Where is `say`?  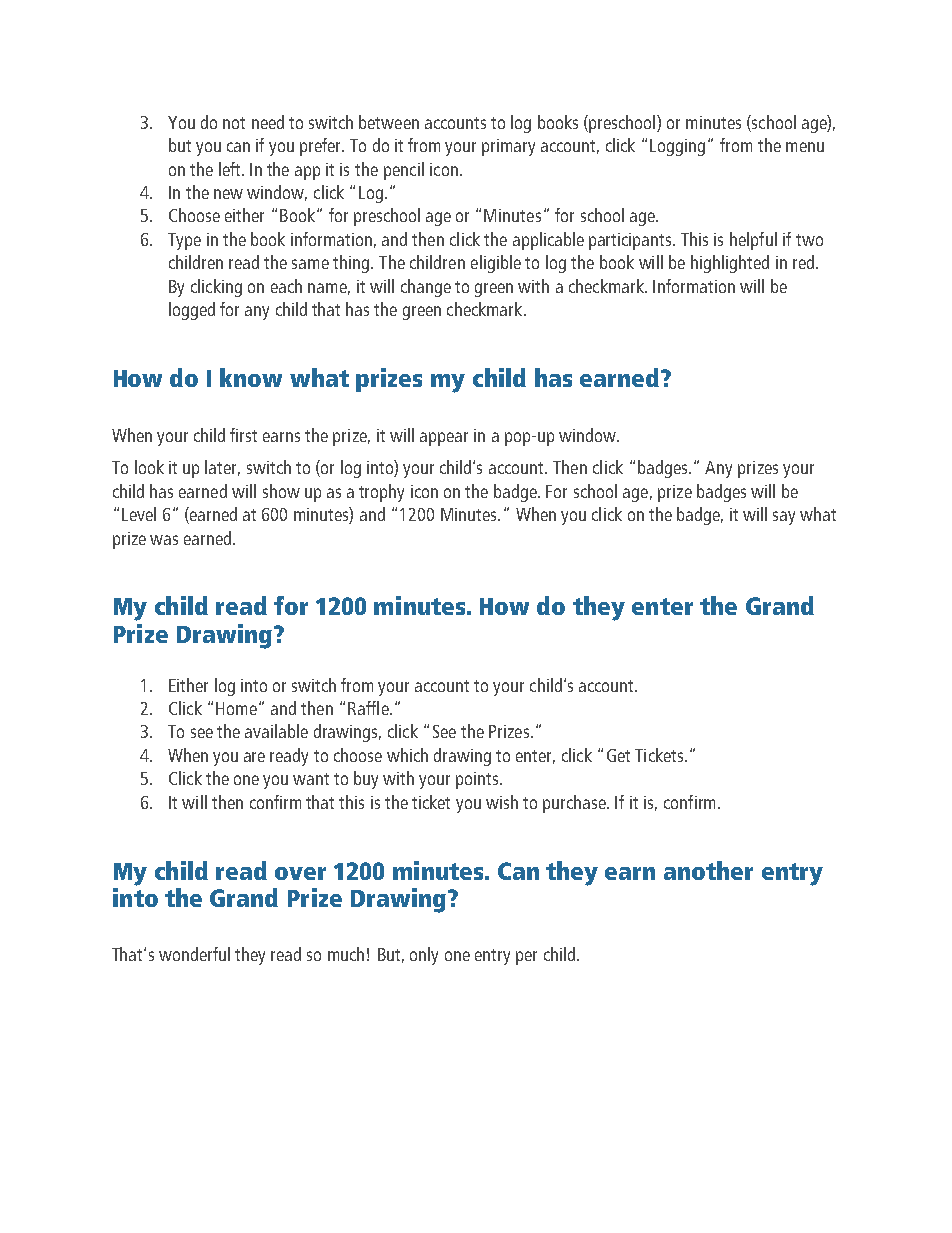
say is located at coordinates (784, 518).
